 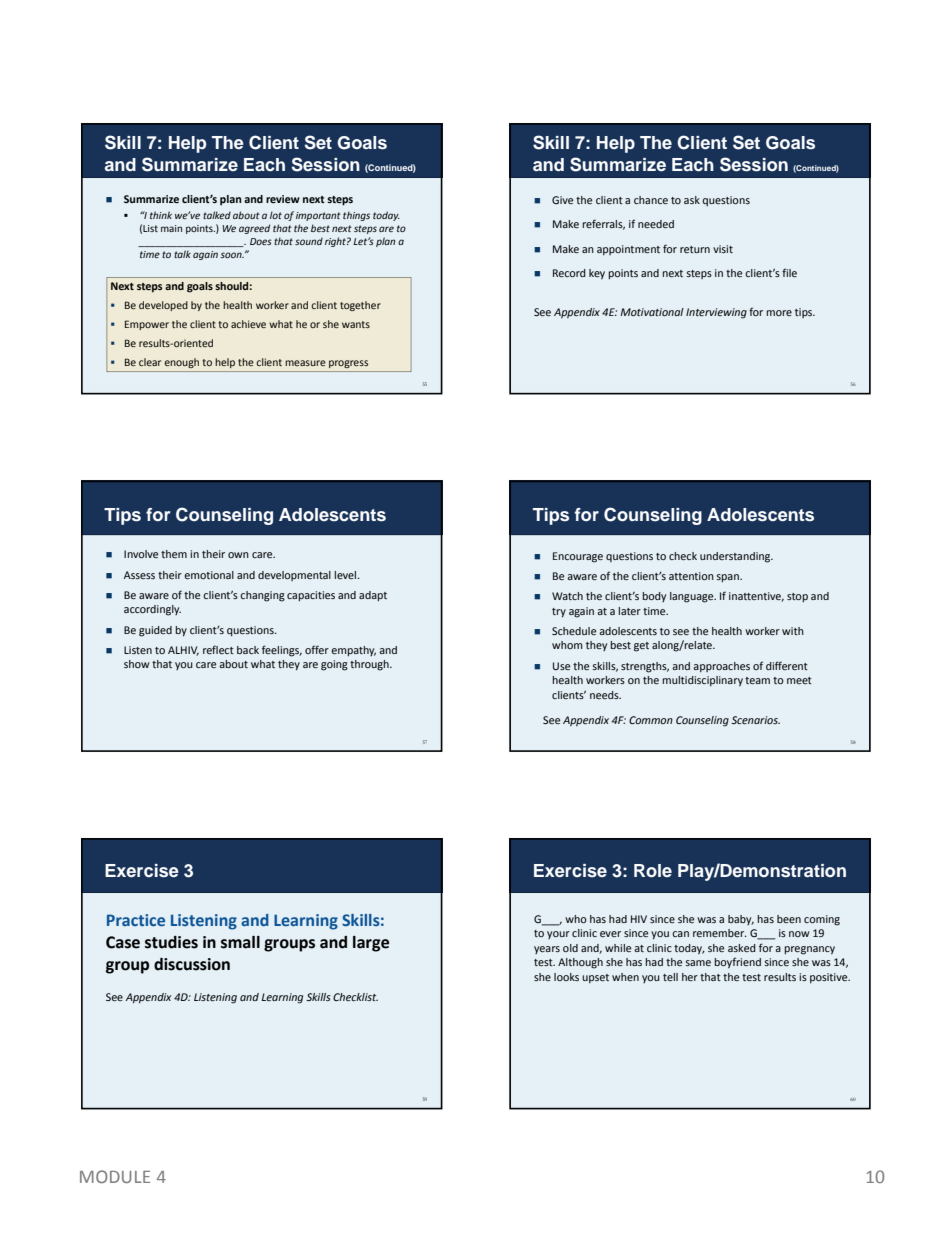 I want to click on visit, so click(x=723, y=249).
